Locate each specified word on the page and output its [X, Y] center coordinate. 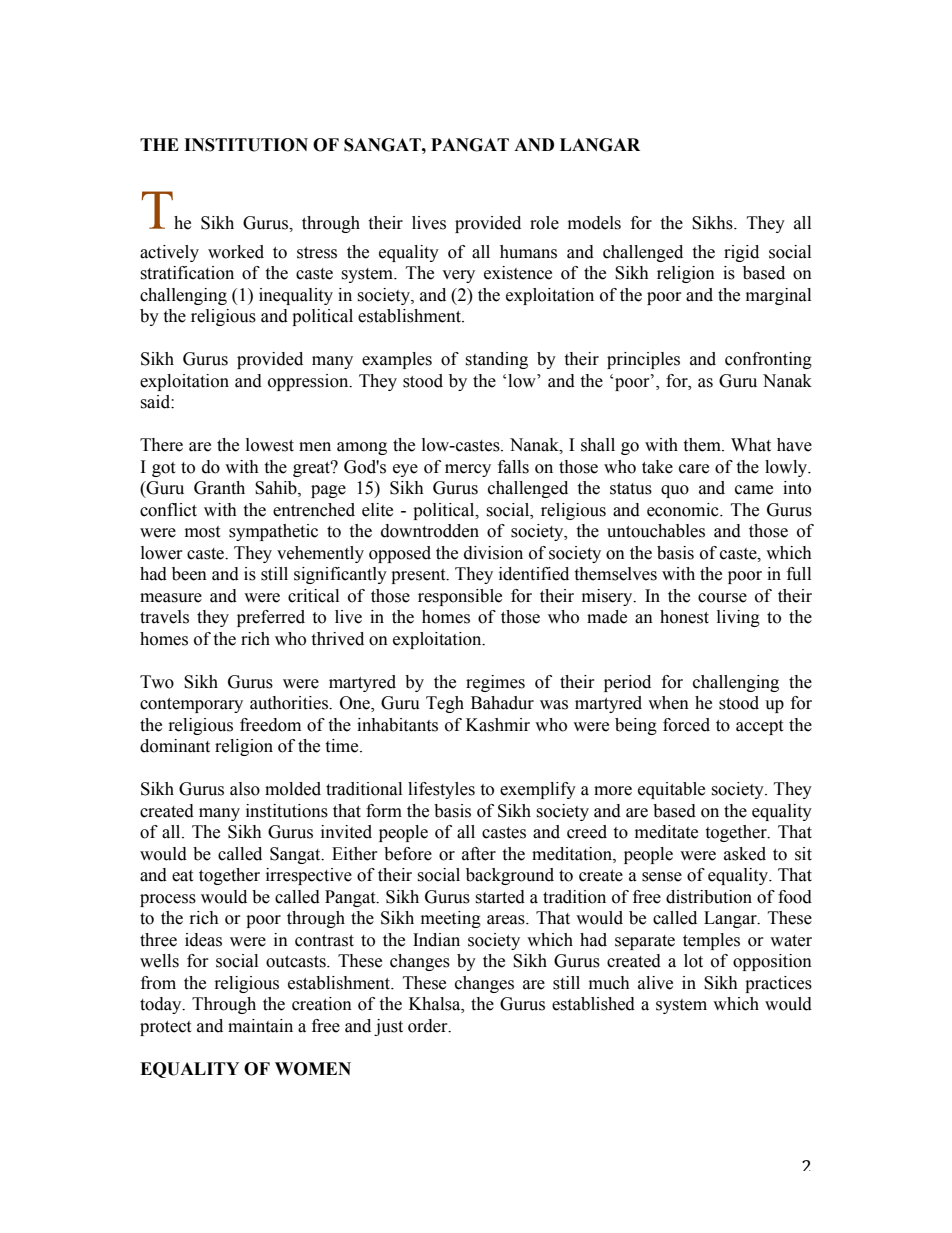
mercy [468, 470]
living [738, 618]
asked [745, 854]
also [245, 789]
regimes [495, 683]
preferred [271, 618]
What [751, 445]
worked [236, 252]
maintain [260, 1026]
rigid [741, 253]
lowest [270, 445]
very [458, 276]
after [479, 854]
